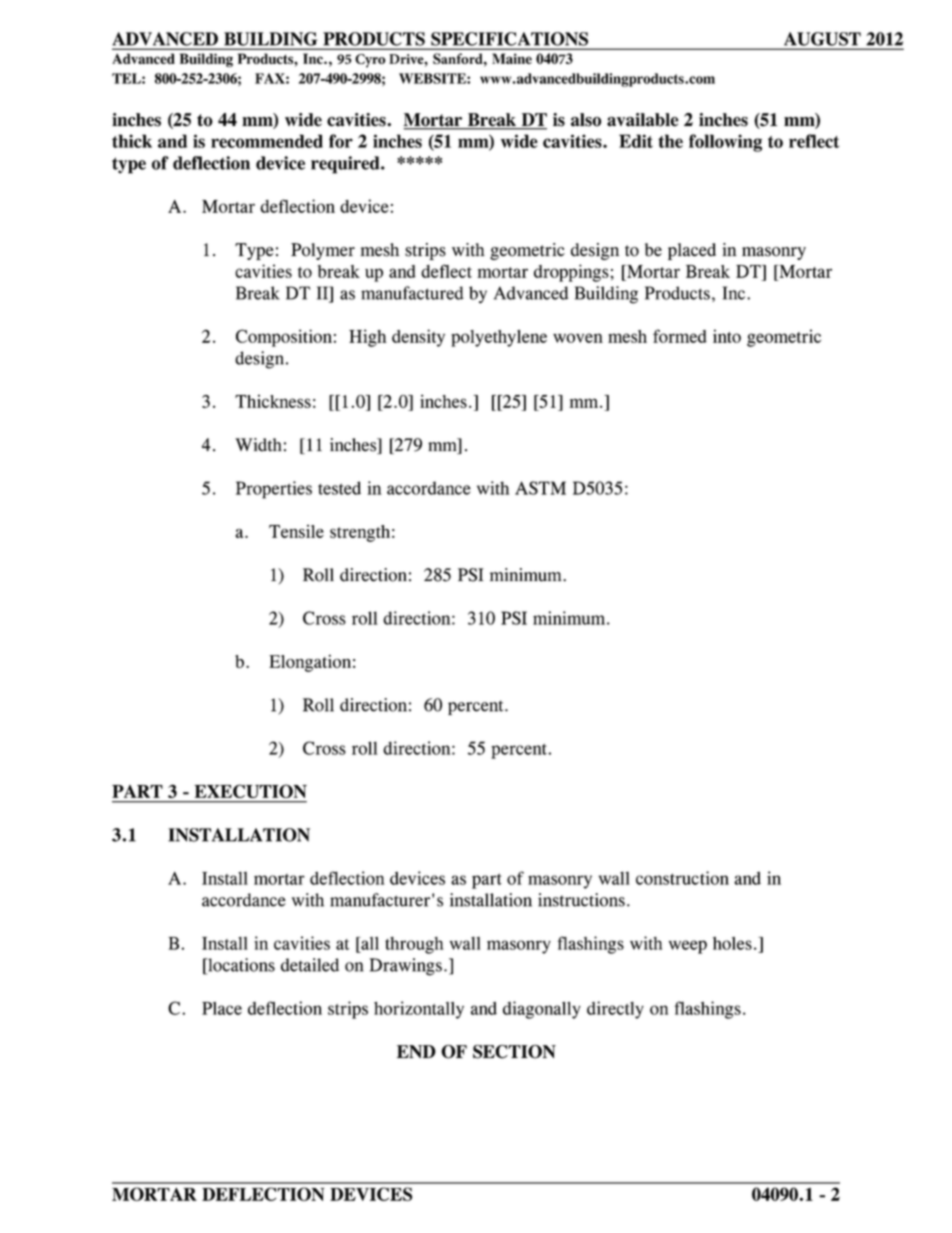  What do you see at coordinates (581, 900) in the page?
I see `instructions` at bounding box center [581, 900].
